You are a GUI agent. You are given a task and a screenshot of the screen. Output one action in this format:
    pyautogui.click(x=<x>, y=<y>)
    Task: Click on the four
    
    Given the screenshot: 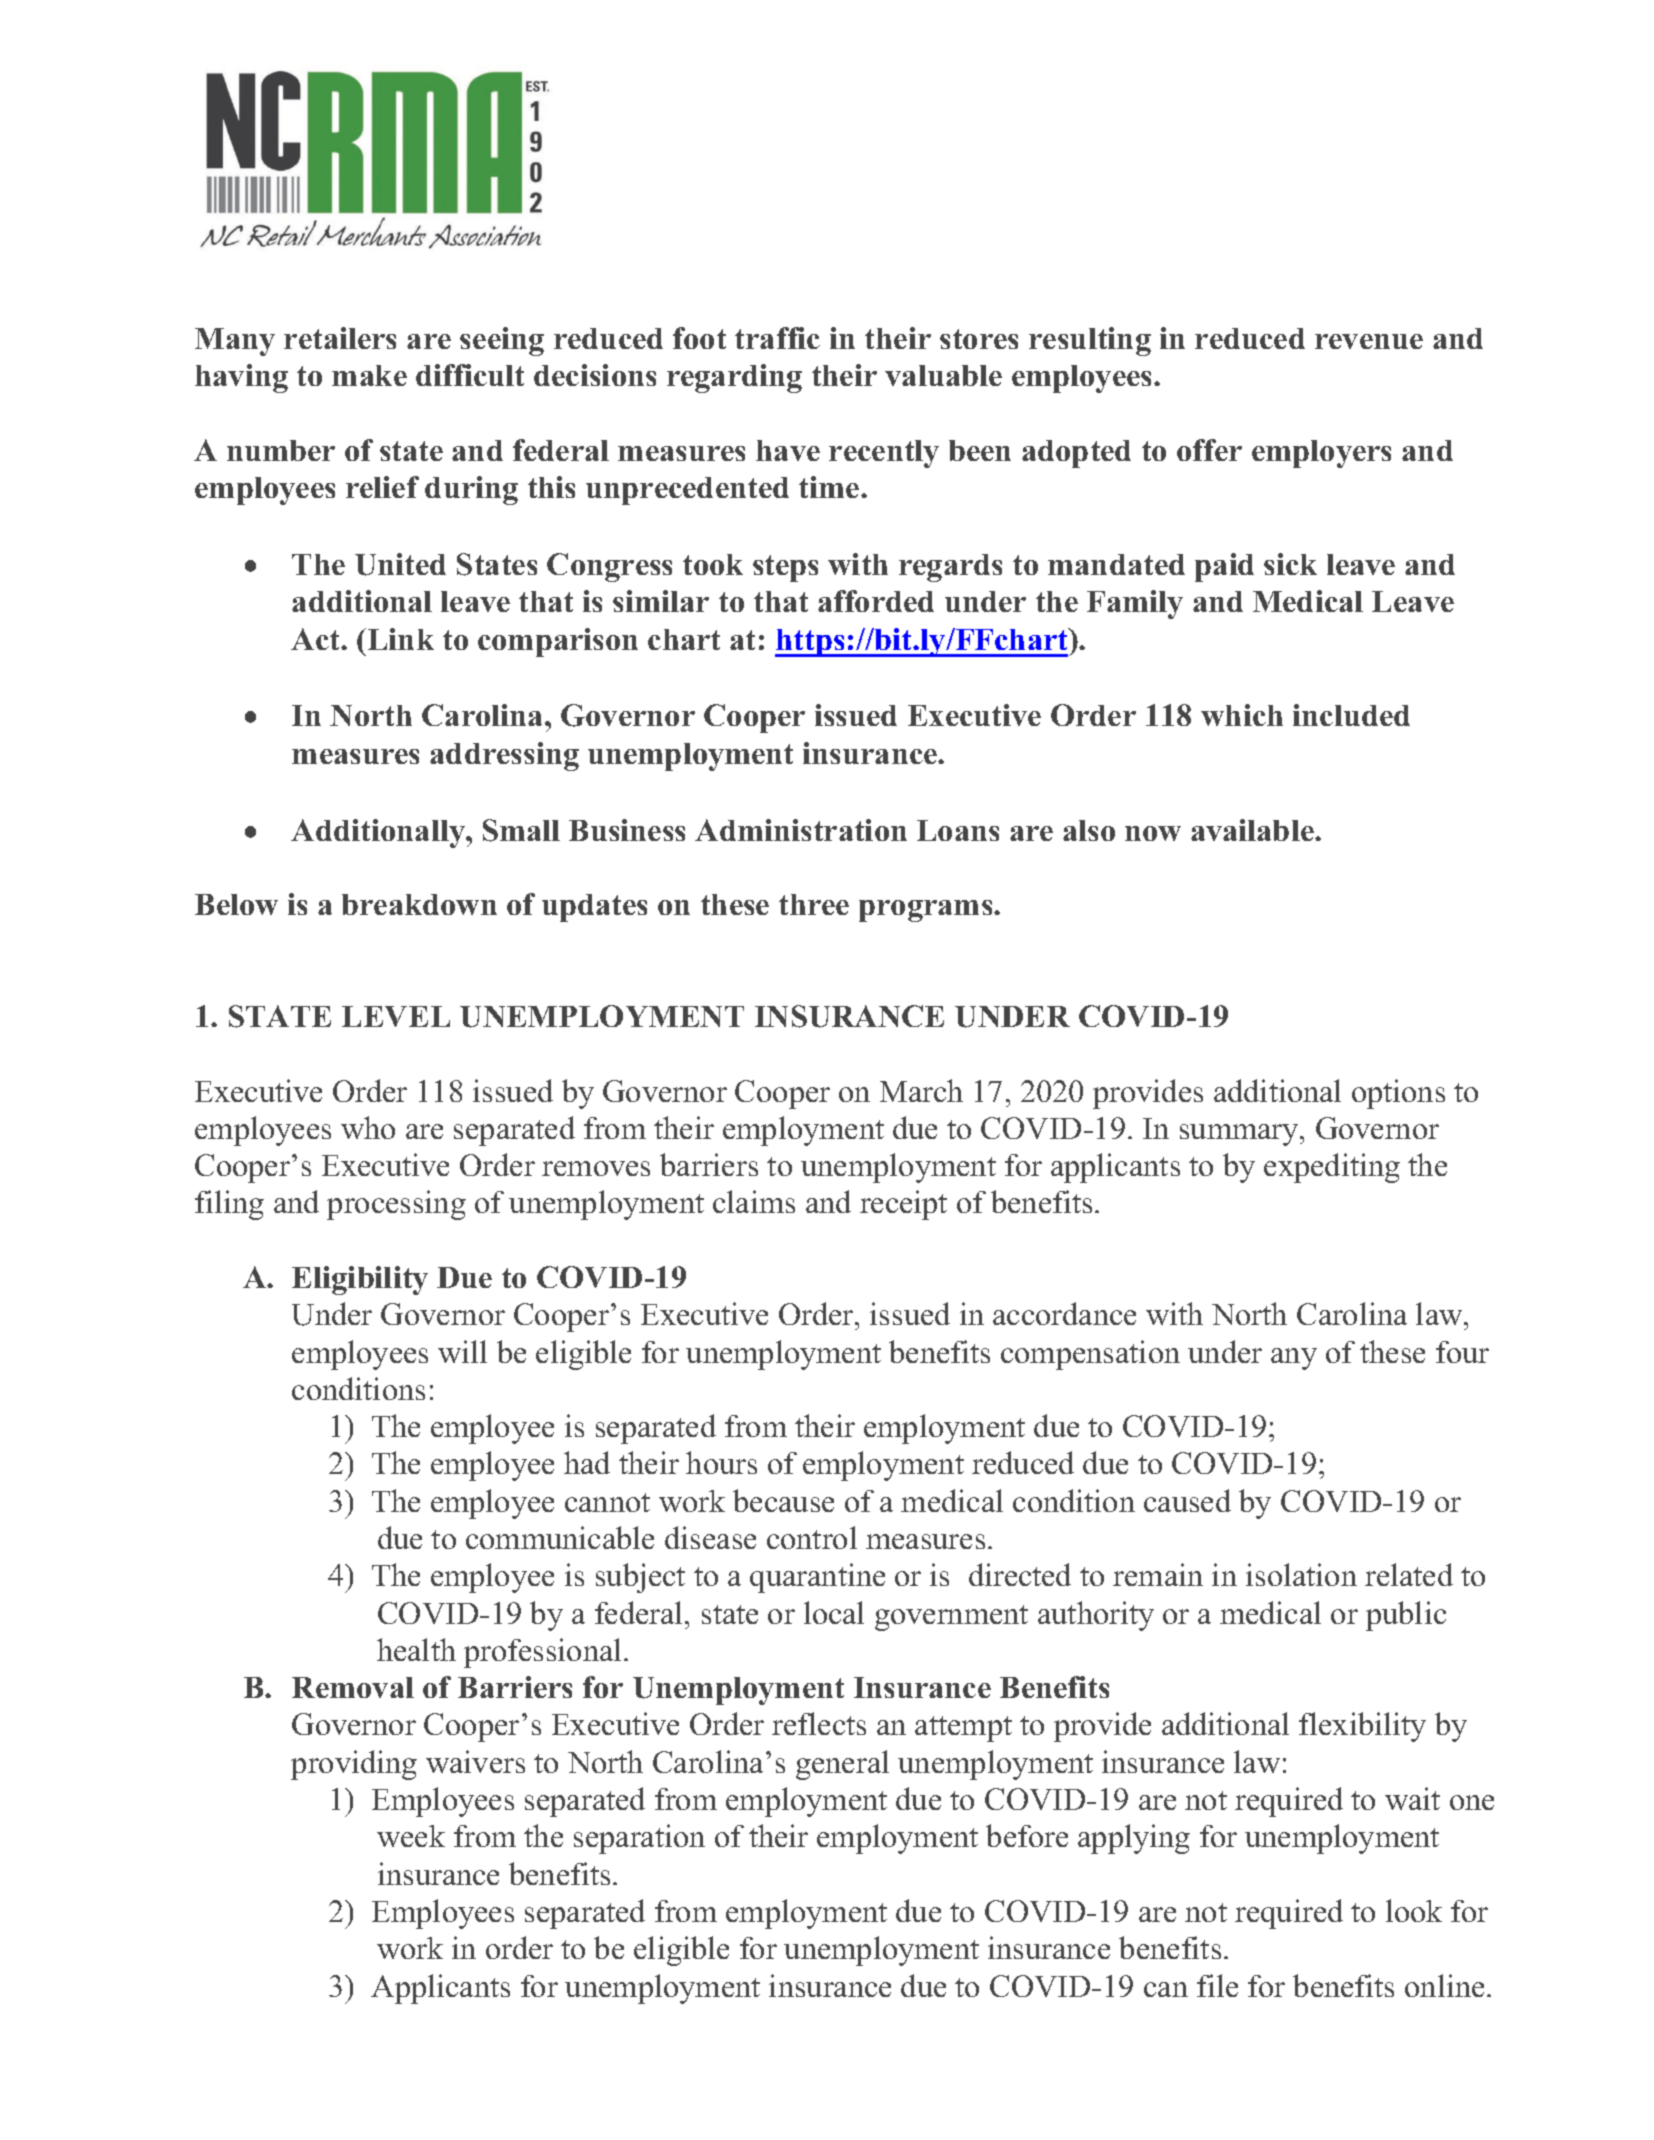 What is the action you would take?
    pyautogui.click(x=1462, y=1352)
